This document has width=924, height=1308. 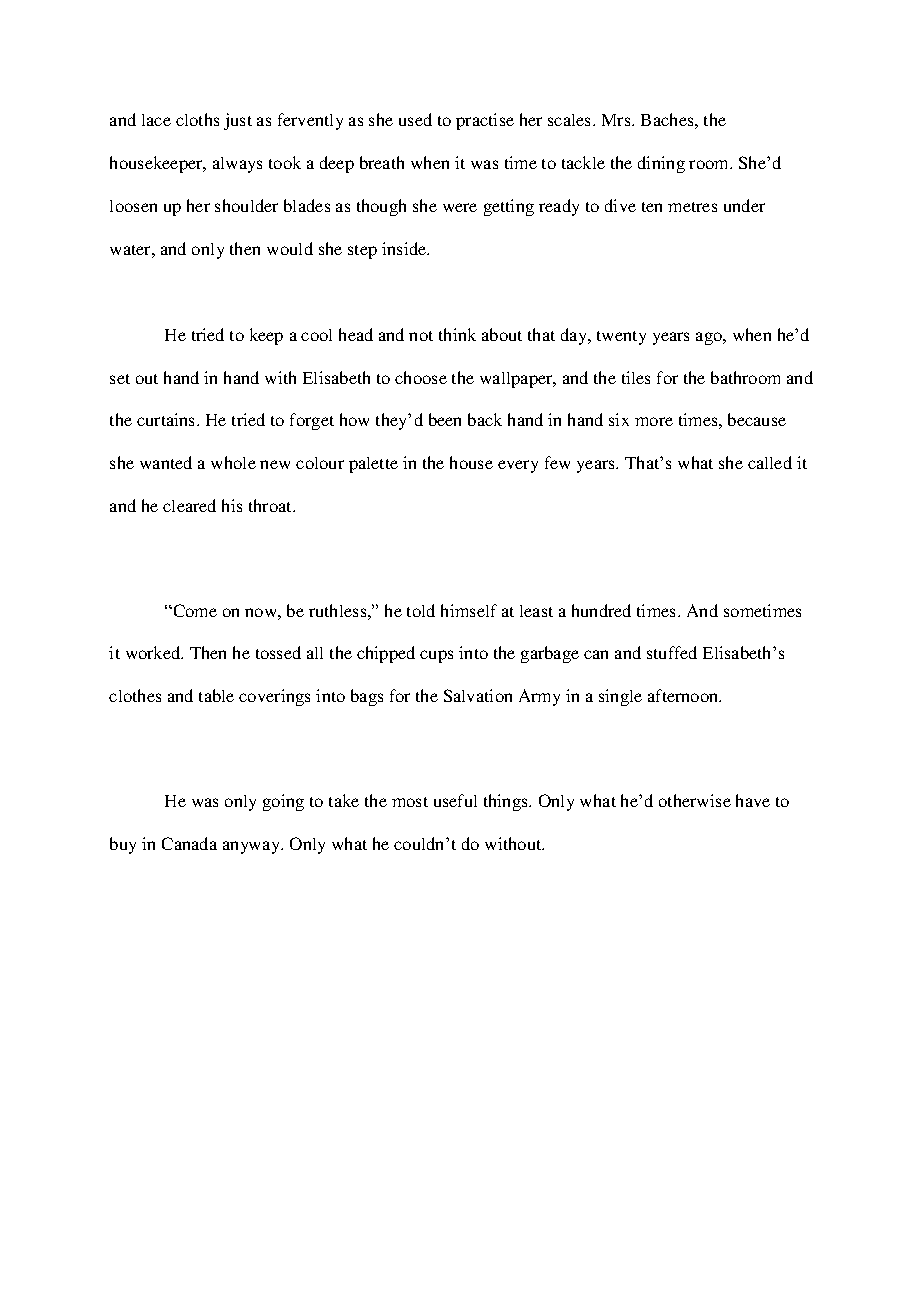 I want to click on choose, so click(x=421, y=377).
